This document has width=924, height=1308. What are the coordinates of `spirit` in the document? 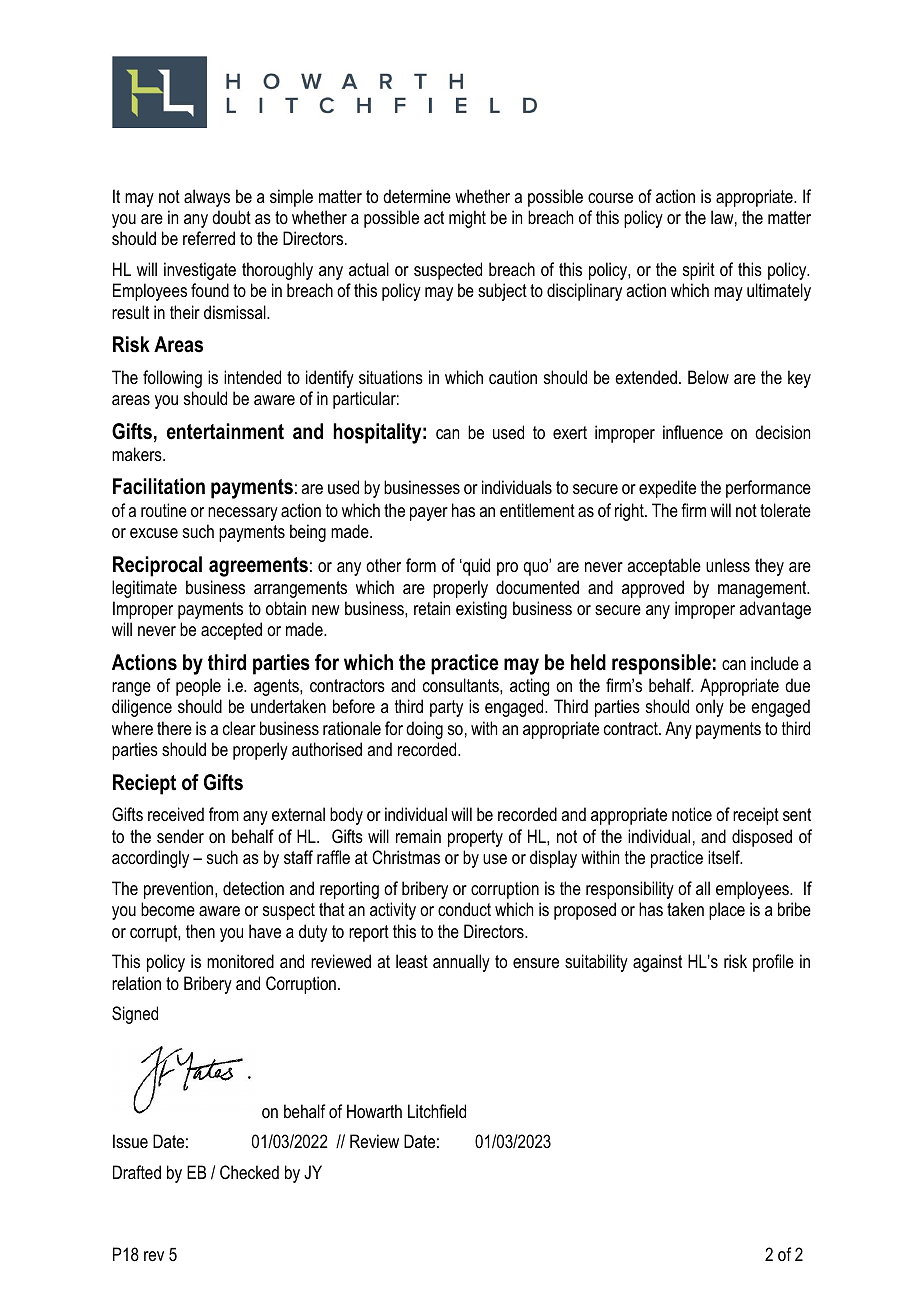 It's located at (699, 271).
